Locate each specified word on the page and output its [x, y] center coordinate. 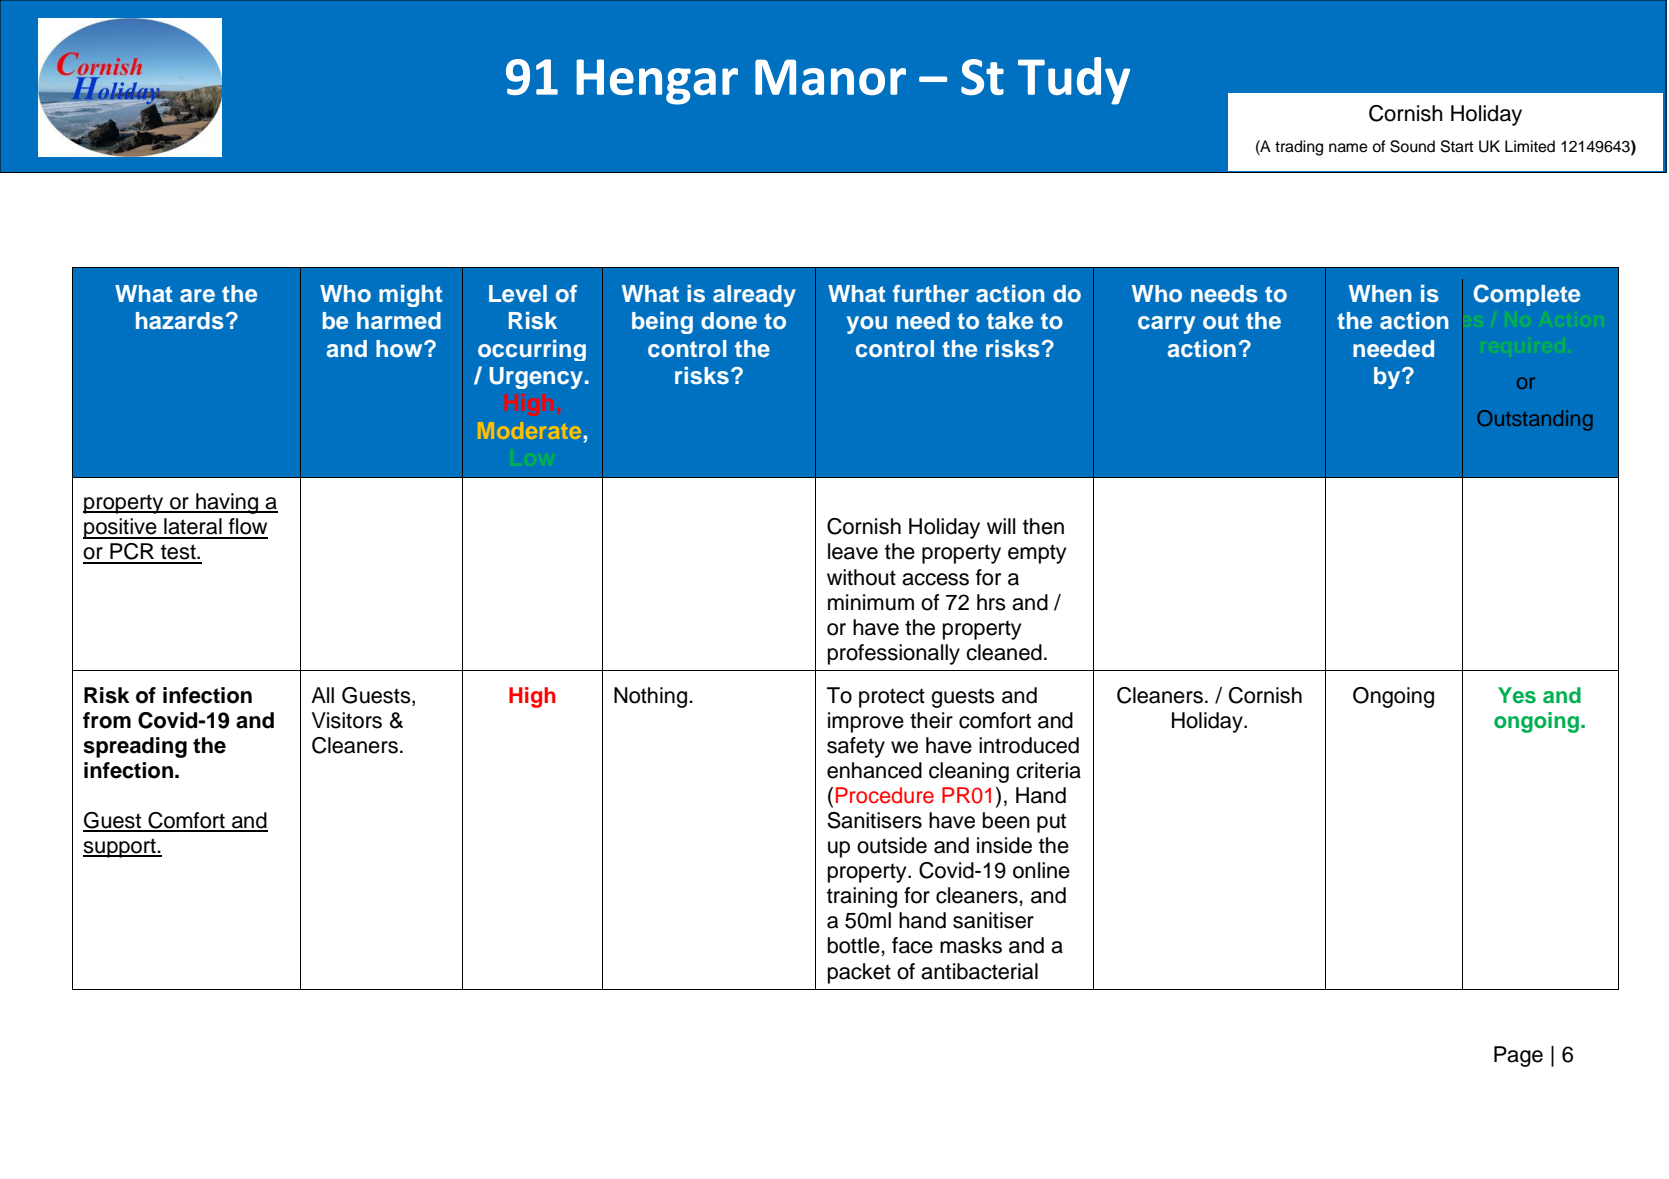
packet [859, 973]
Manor [830, 77]
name [1348, 148]
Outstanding [1535, 420]
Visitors [347, 720]
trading [1299, 148]
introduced [1029, 745]
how [400, 349]
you [867, 325]
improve [866, 722]
